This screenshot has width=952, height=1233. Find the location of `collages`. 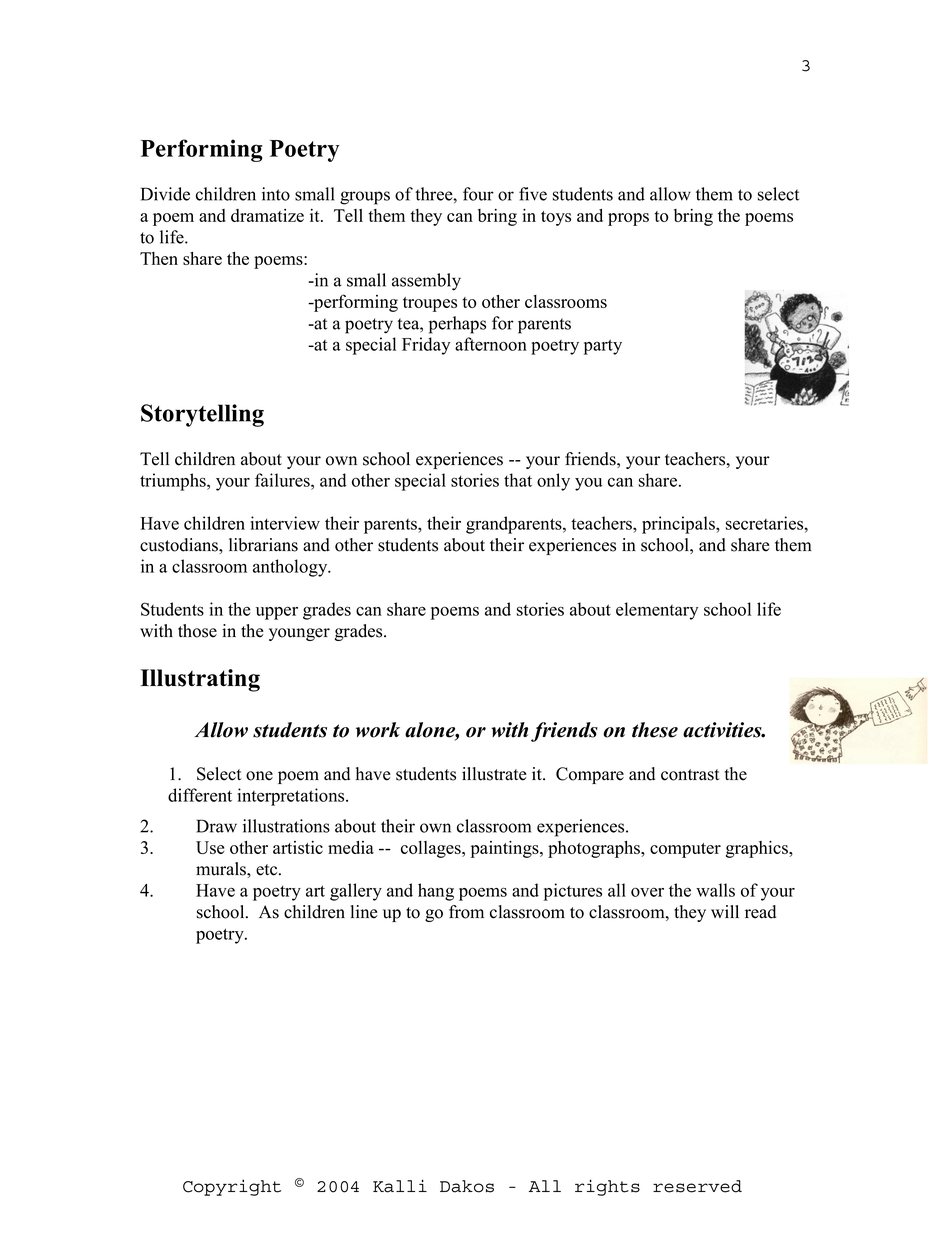

collages is located at coordinates (432, 849).
